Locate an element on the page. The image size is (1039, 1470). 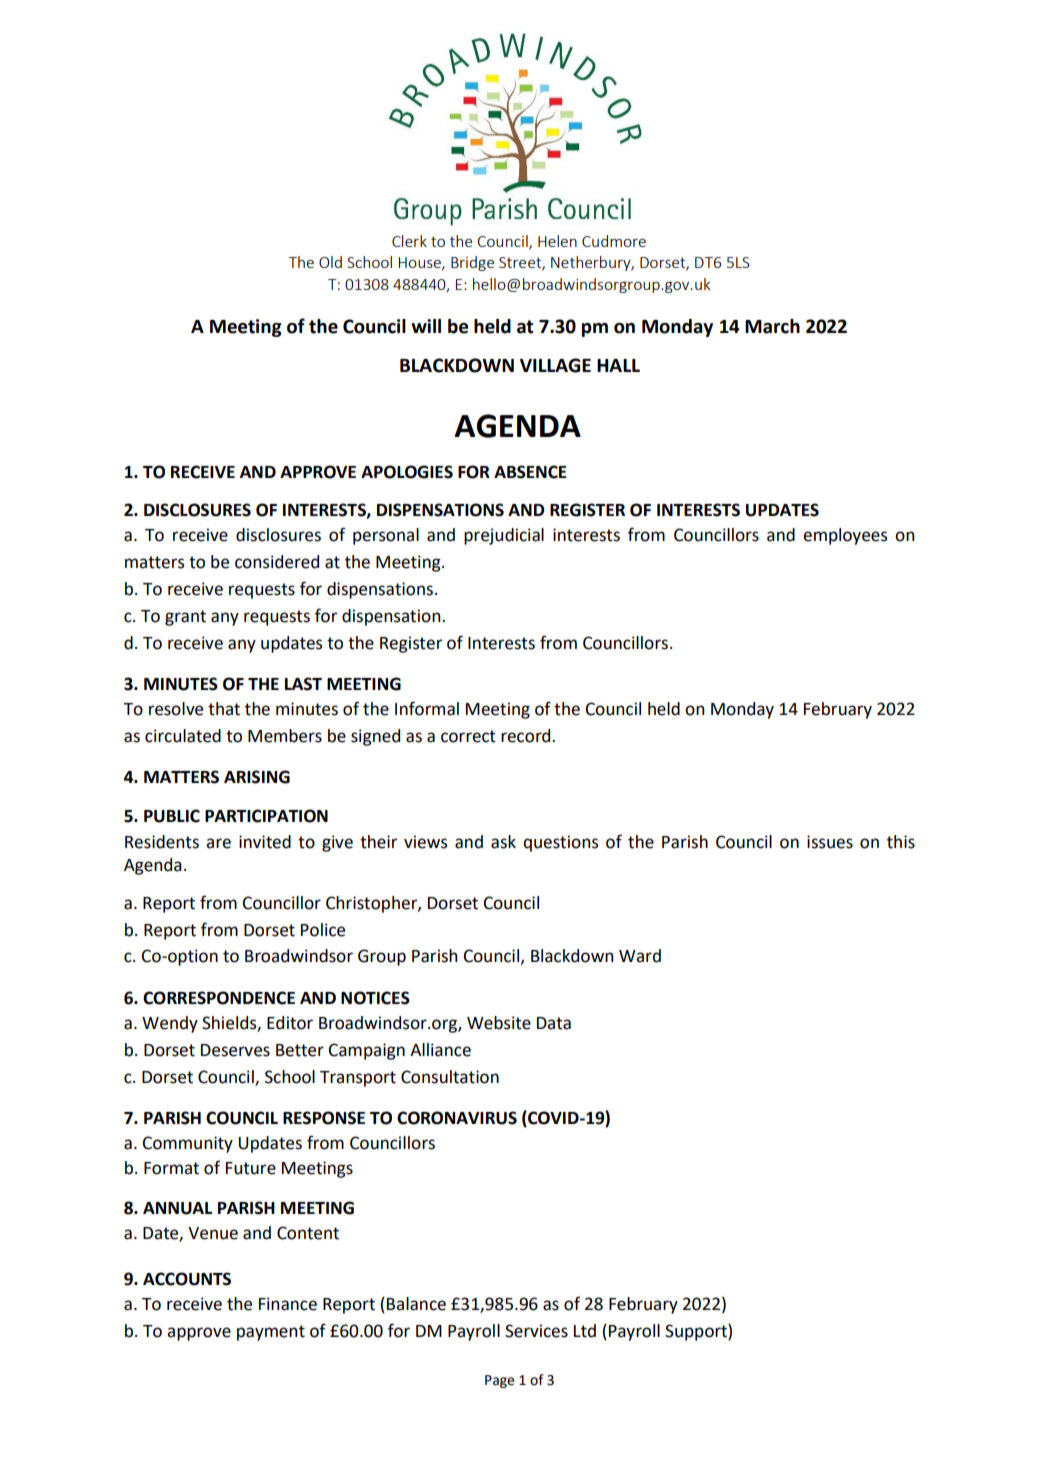
Old is located at coordinates (330, 262).
